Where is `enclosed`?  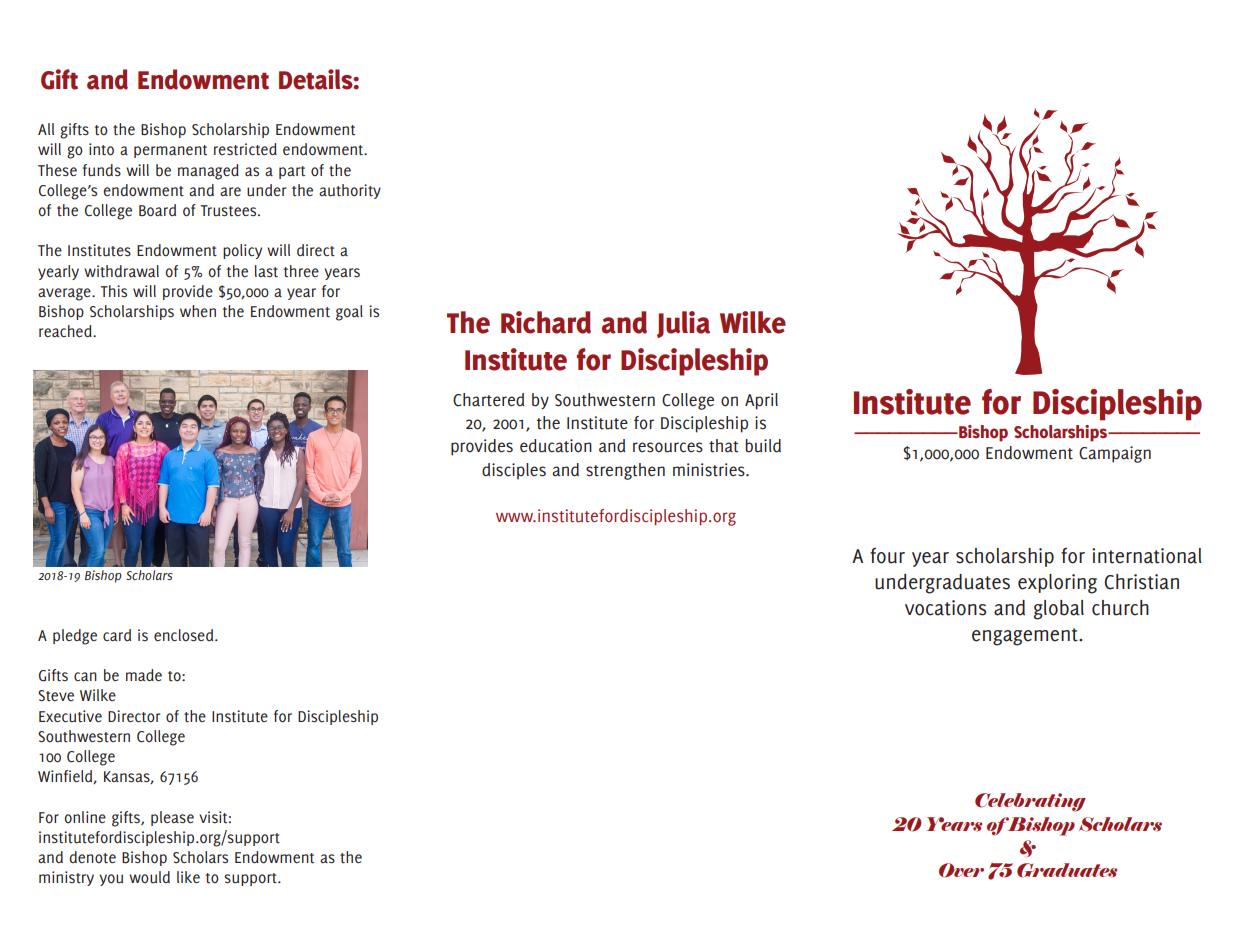
enclosed is located at coordinates (185, 635).
